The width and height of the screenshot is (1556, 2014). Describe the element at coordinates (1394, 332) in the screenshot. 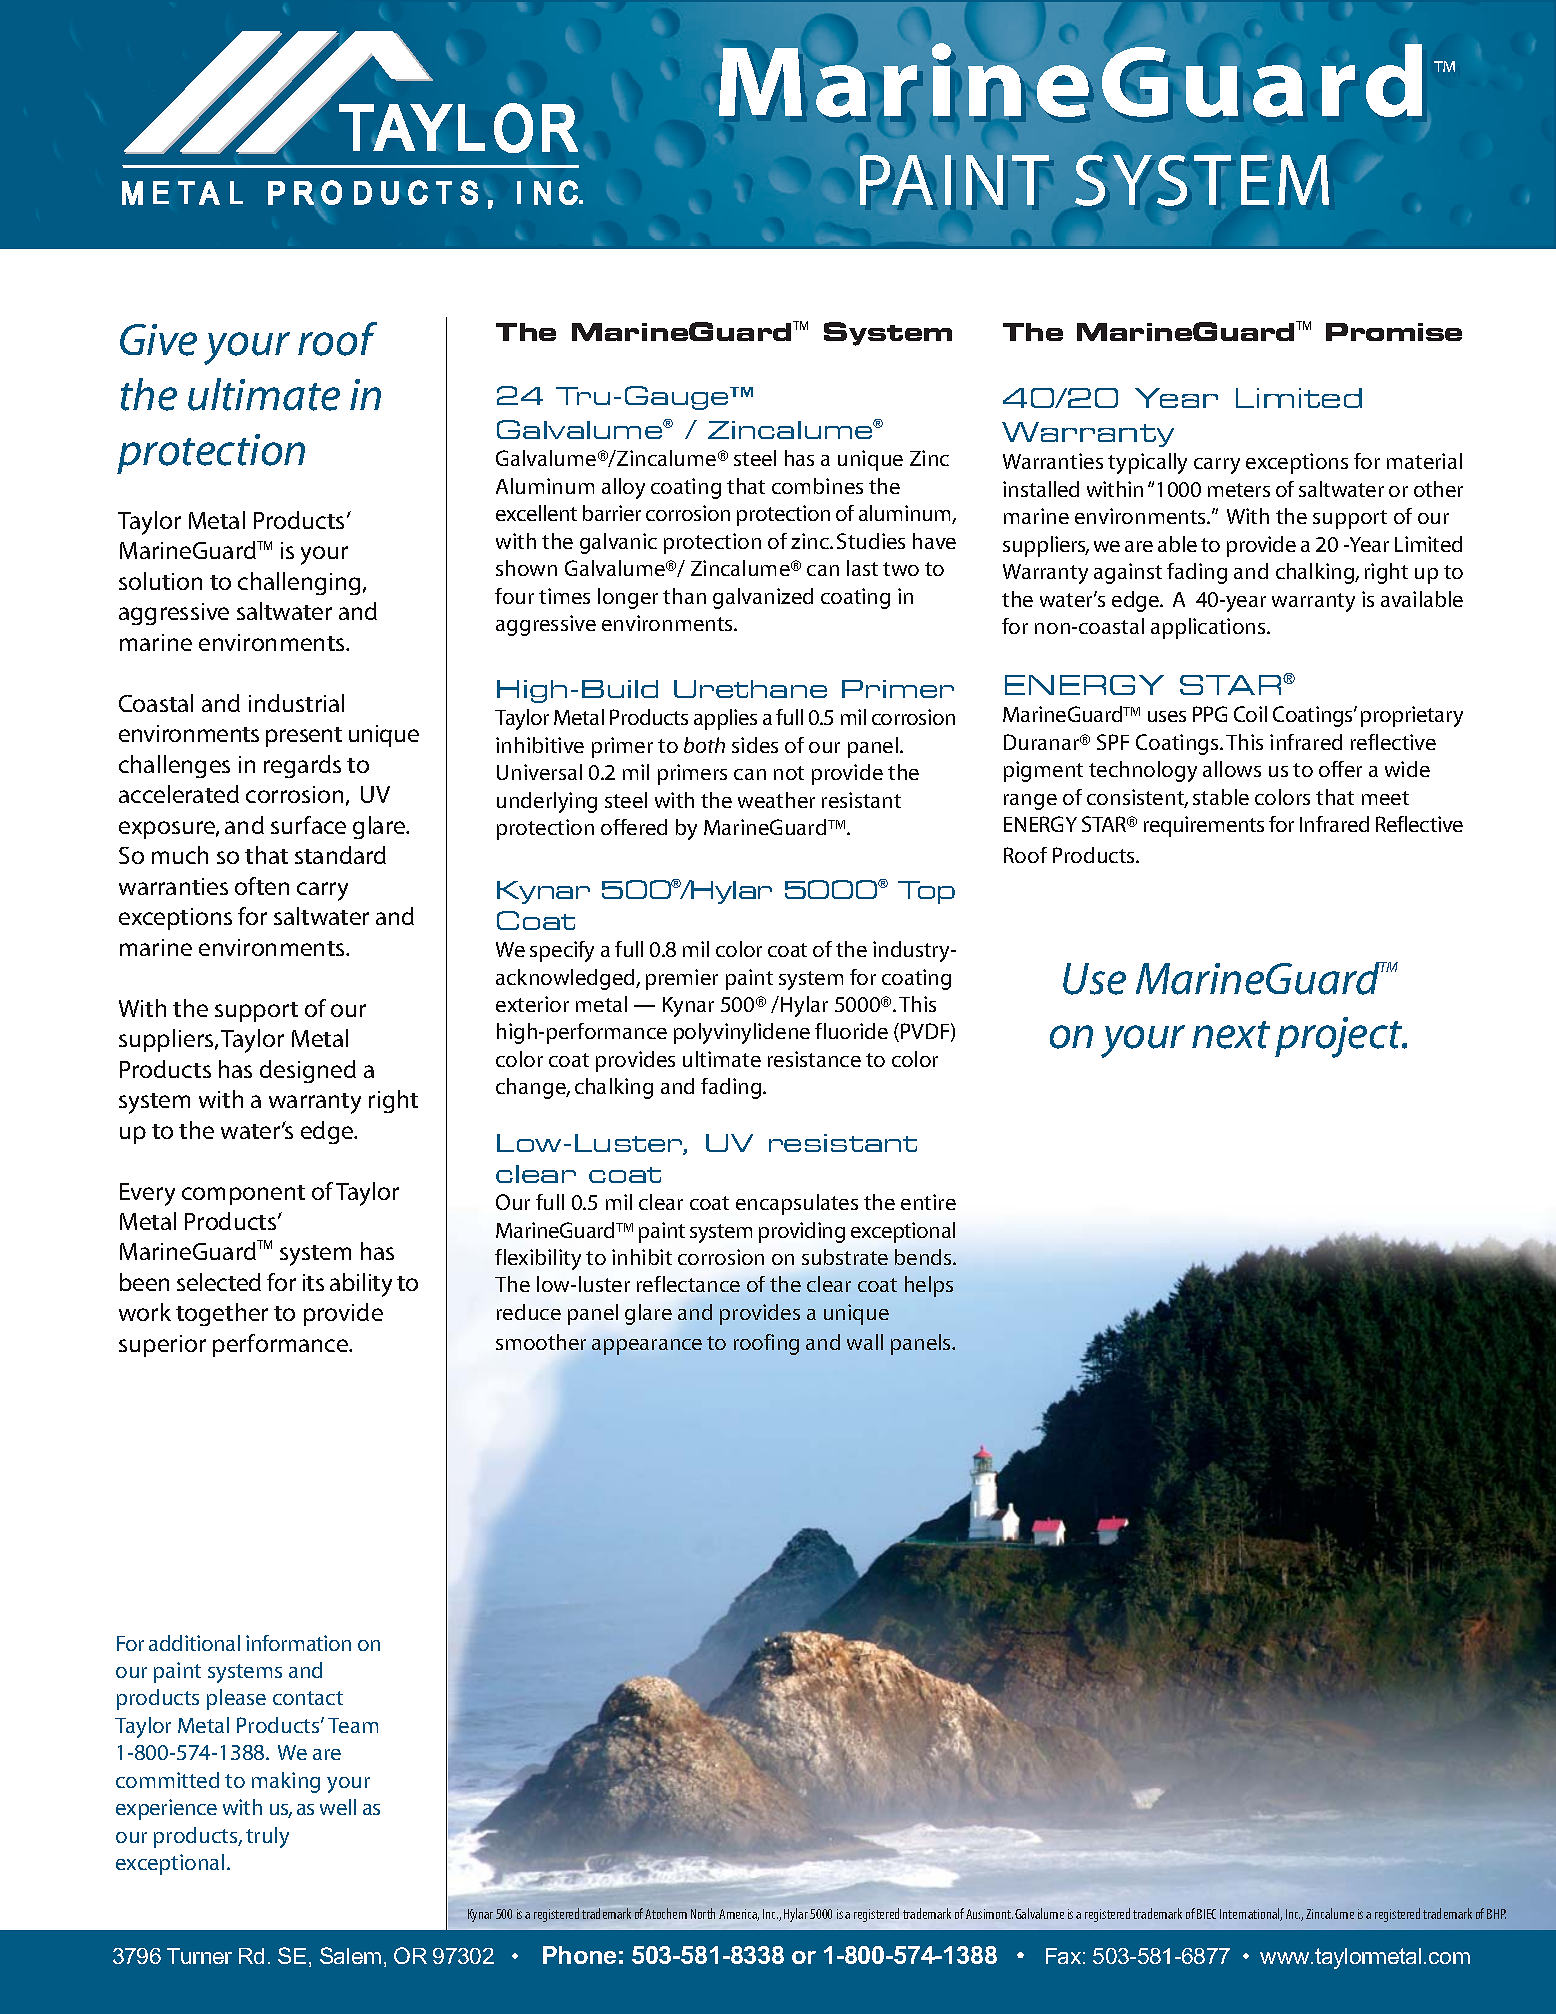

I see `Promise` at that location.
